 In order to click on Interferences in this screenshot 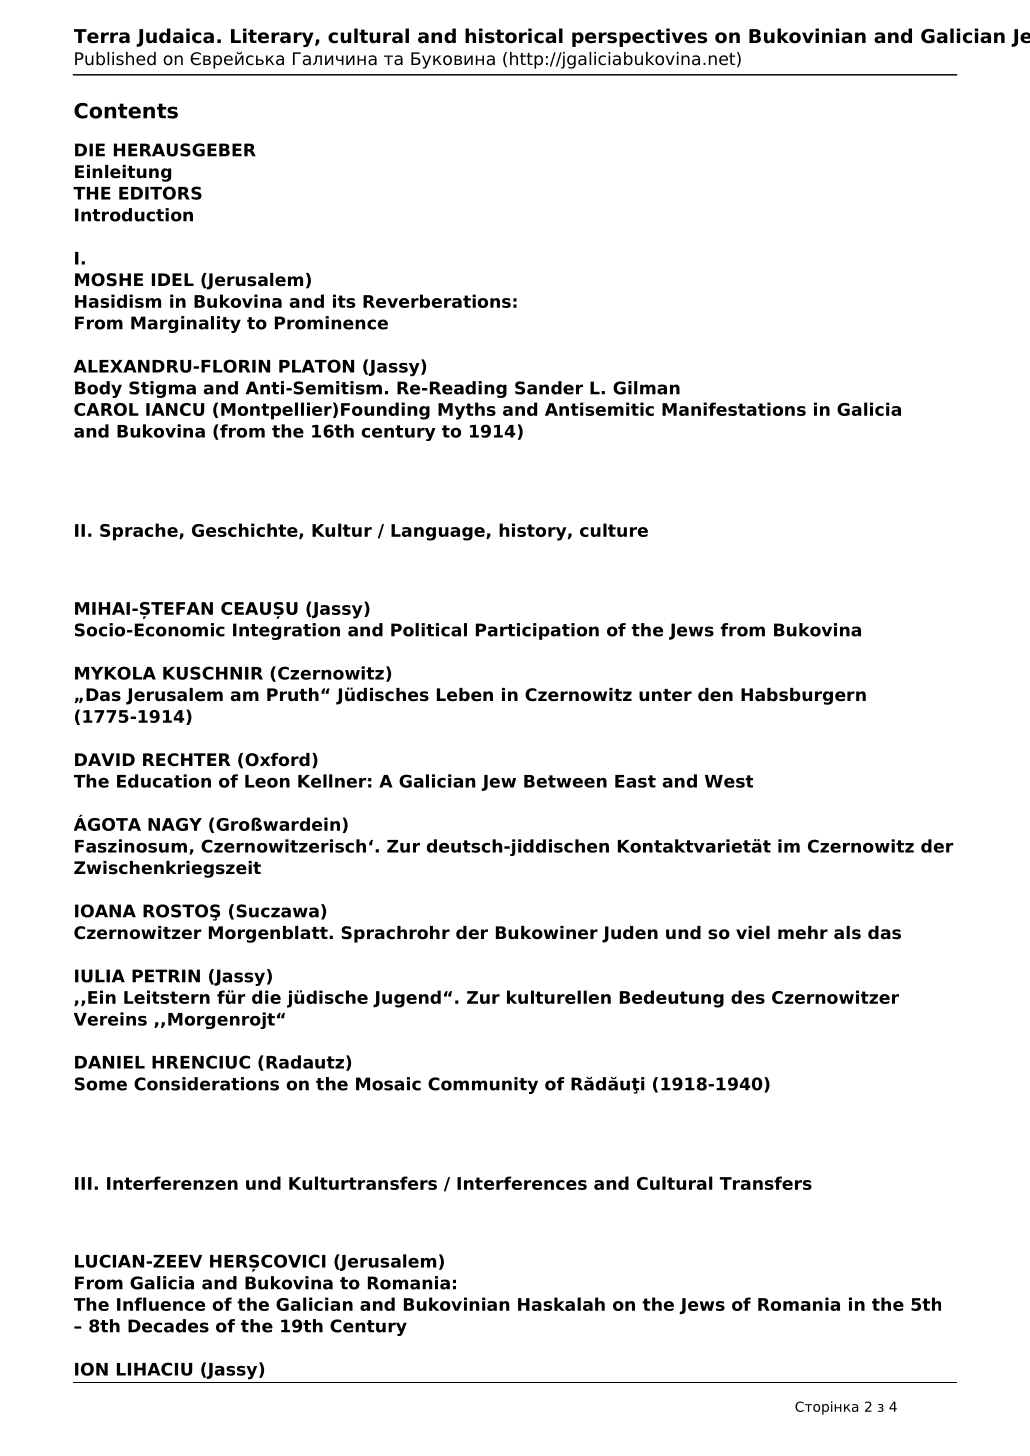, I will do `click(522, 1183)`.
